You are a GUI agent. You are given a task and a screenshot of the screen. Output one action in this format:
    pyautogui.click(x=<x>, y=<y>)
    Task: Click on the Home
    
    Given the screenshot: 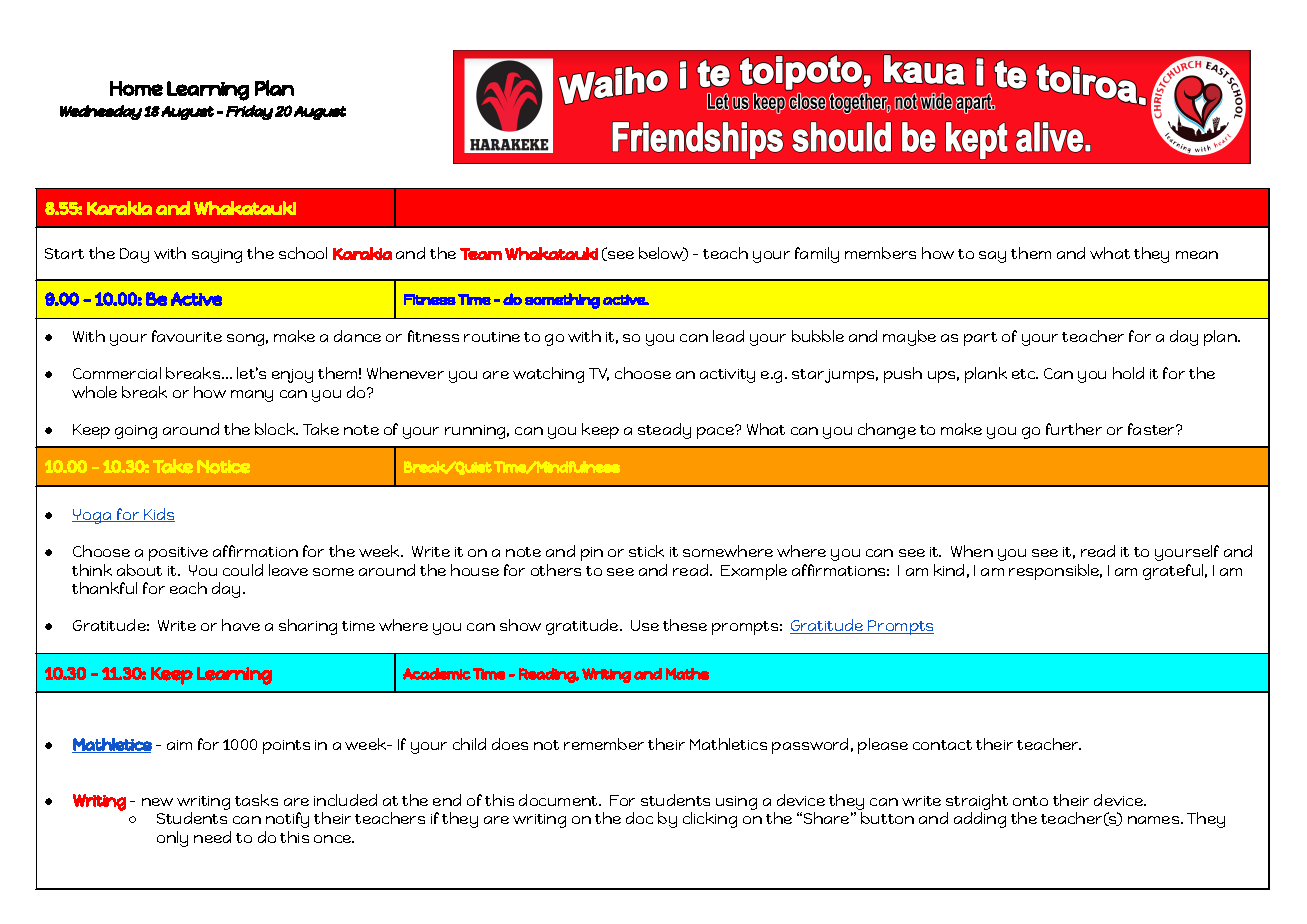 What is the action you would take?
    pyautogui.click(x=136, y=88)
